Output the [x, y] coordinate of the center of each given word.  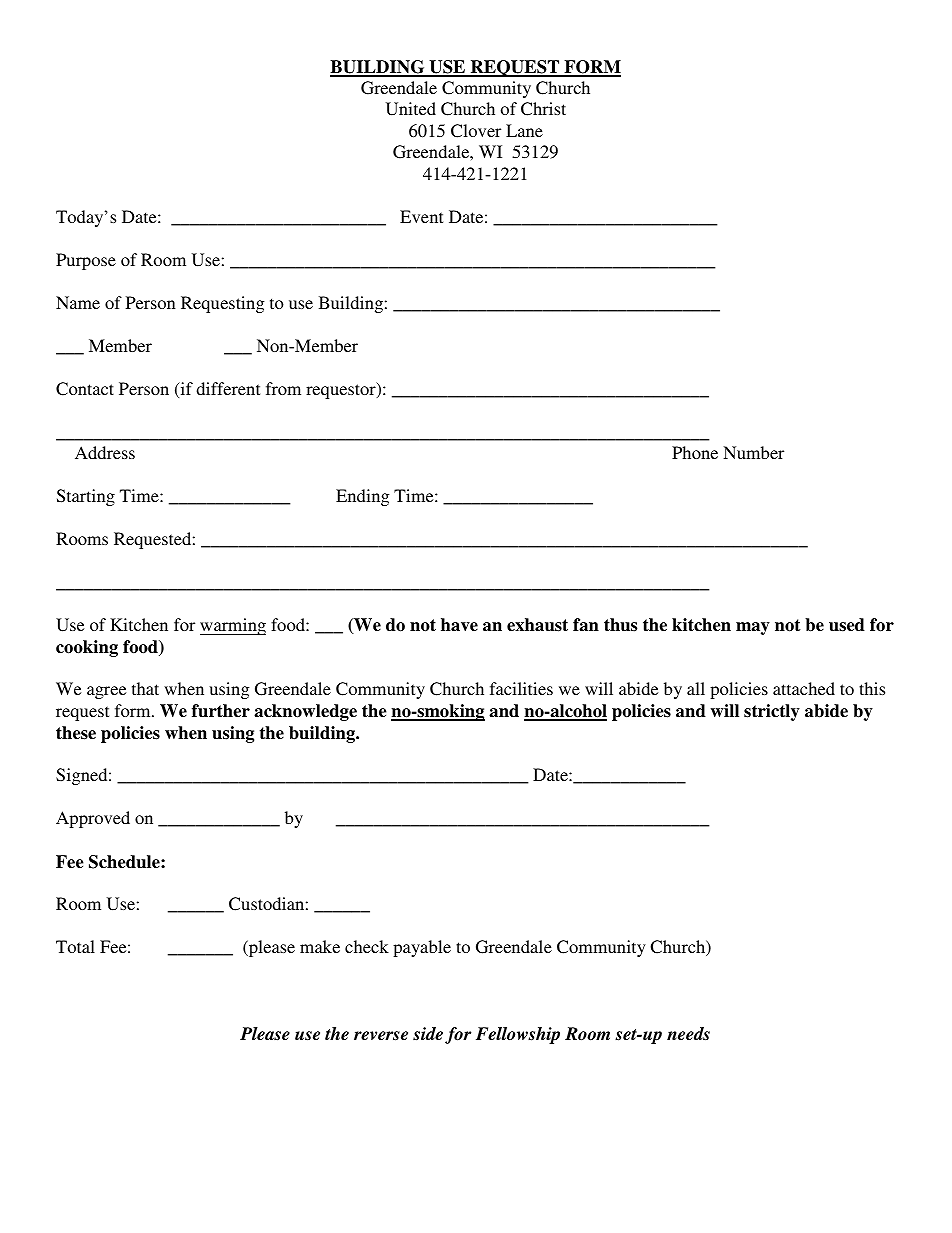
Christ [543, 109]
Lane [524, 130]
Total [75, 946]
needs [688, 1034]
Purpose [86, 261]
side [428, 1034]
